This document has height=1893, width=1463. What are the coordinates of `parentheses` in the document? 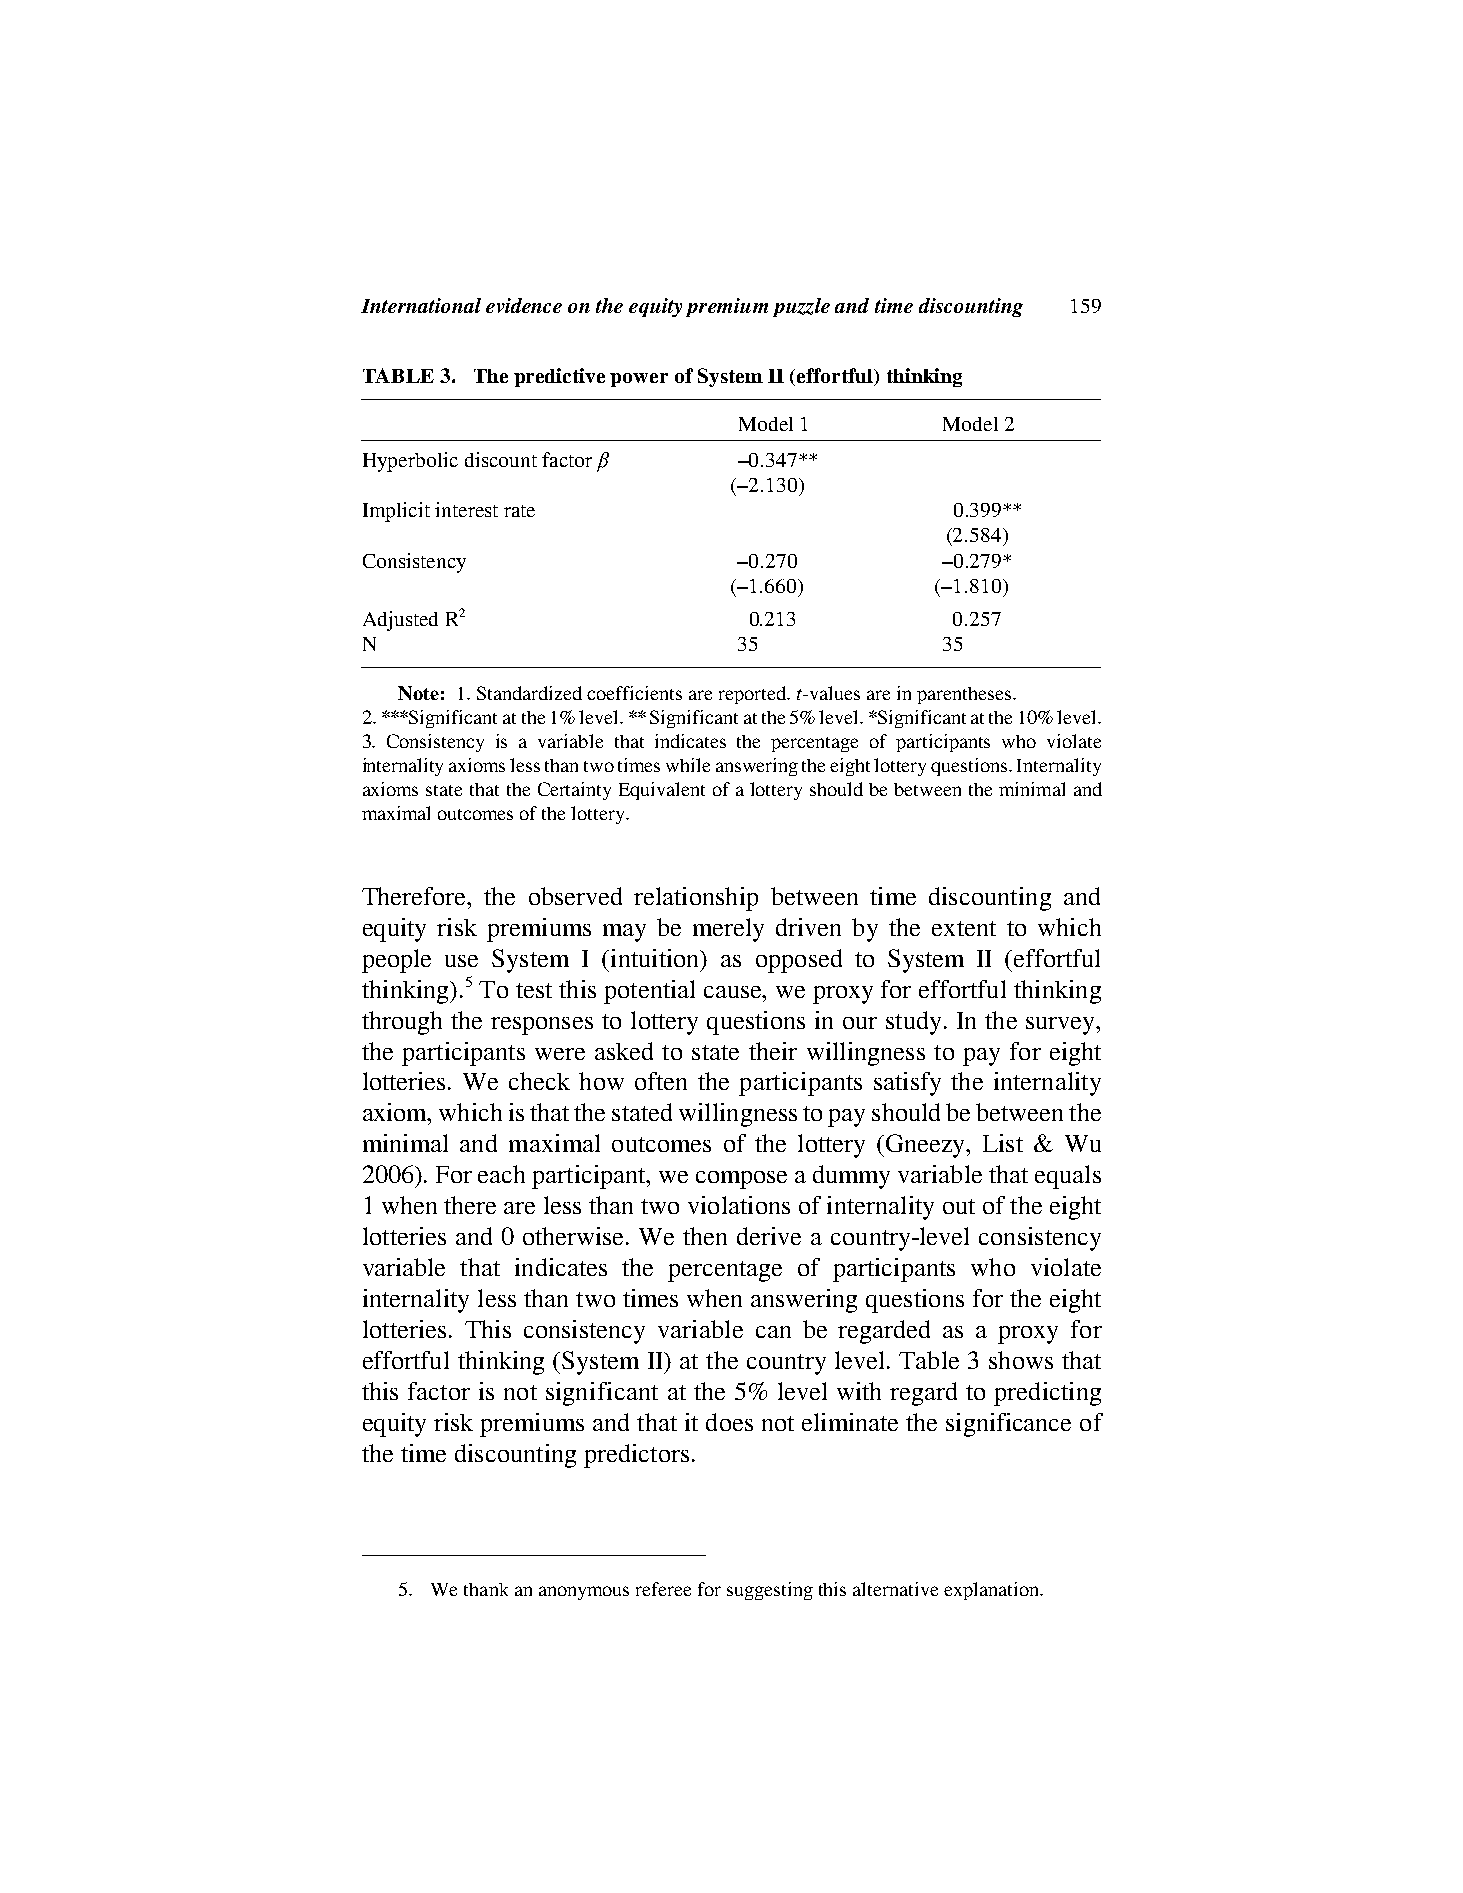 It's located at (964, 695).
